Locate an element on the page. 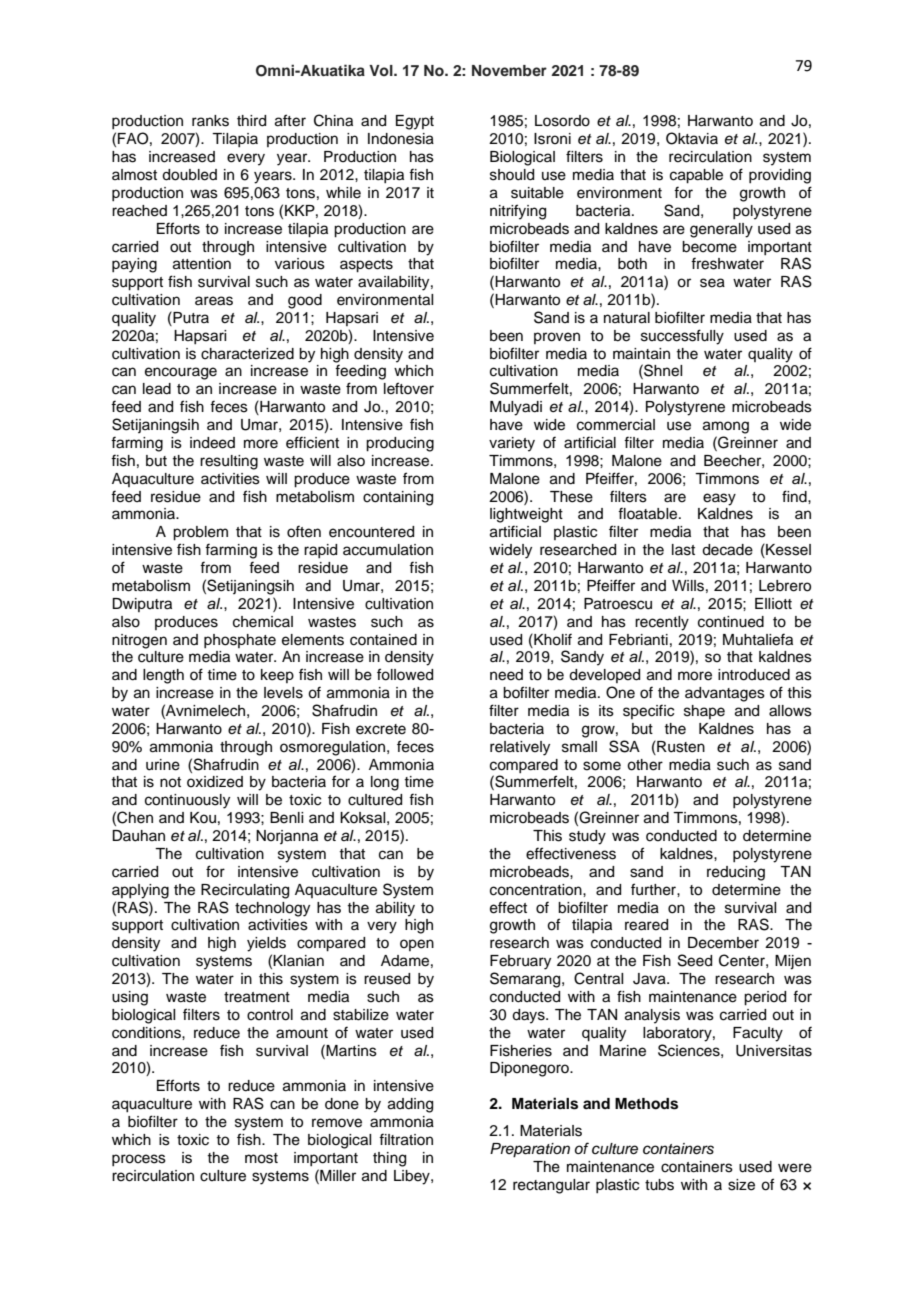 The width and height of the page is (924, 1308). ranks is located at coordinates (210, 121).
